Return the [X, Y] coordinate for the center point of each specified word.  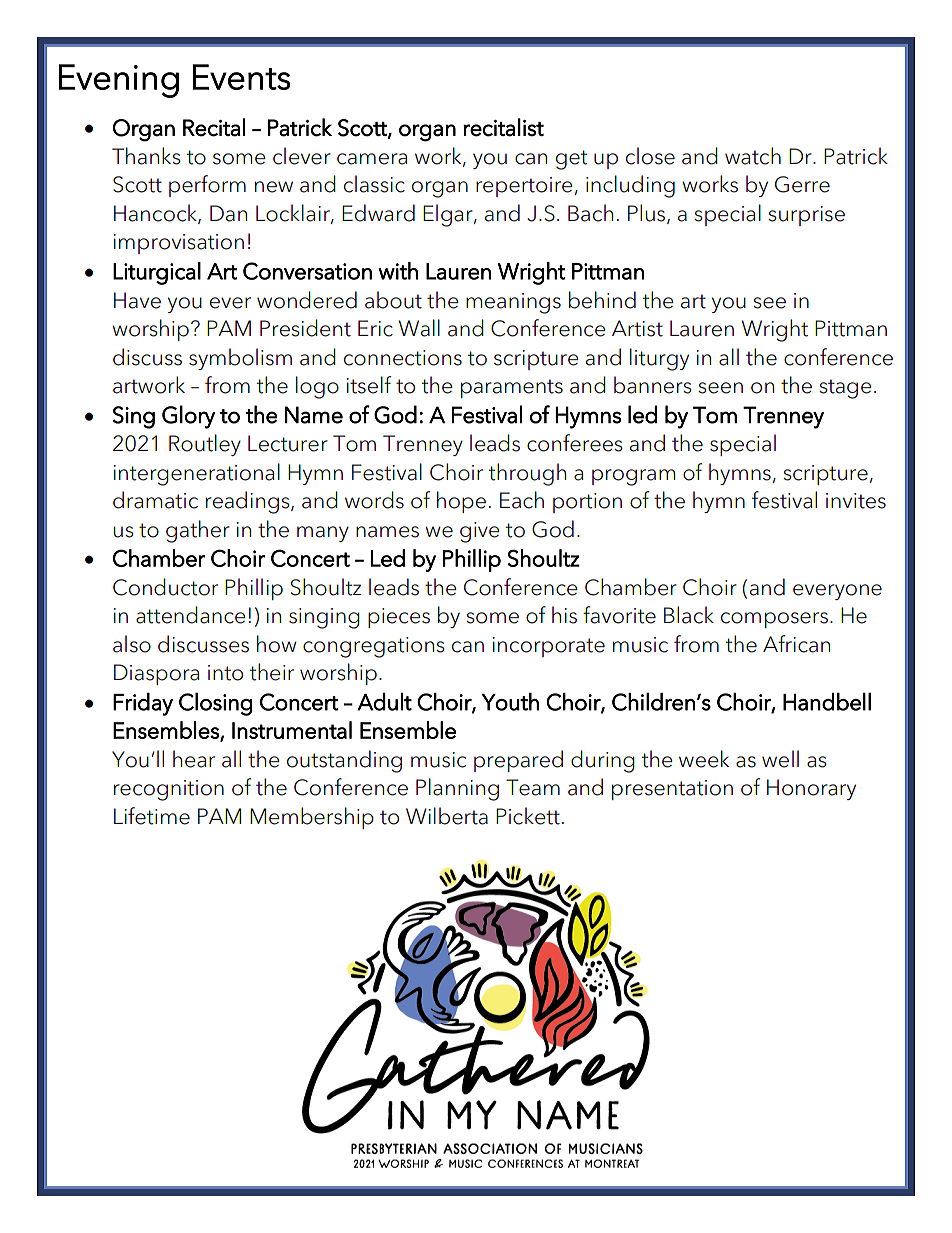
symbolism [240, 359]
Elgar [449, 215]
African [796, 644]
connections [403, 358]
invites [856, 501]
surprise [806, 216]
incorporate [548, 647]
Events [242, 77]
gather [198, 531]
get [571, 160]
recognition [169, 790]
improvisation [178, 244]
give [480, 532]
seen [720, 388]
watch [753, 156]
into [225, 673]
